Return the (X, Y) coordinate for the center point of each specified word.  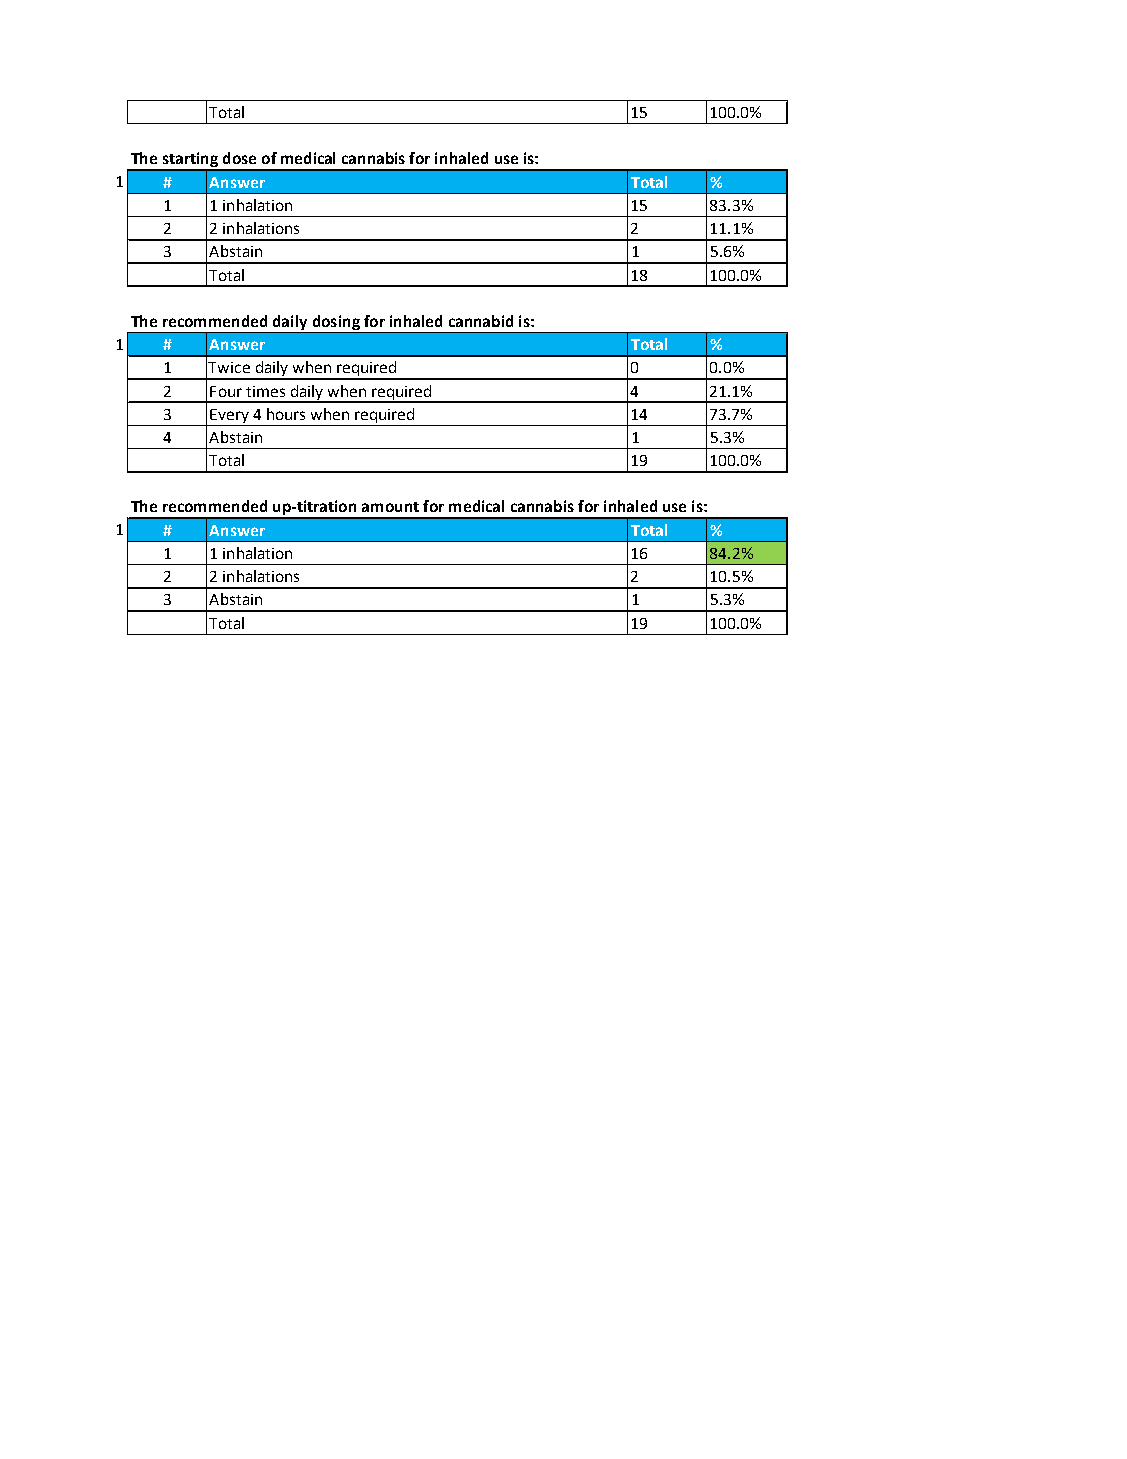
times (265, 391)
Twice (229, 367)
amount (390, 507)
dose (239, 158)
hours (286, 414)
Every (229, 416)
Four (226, 391)
